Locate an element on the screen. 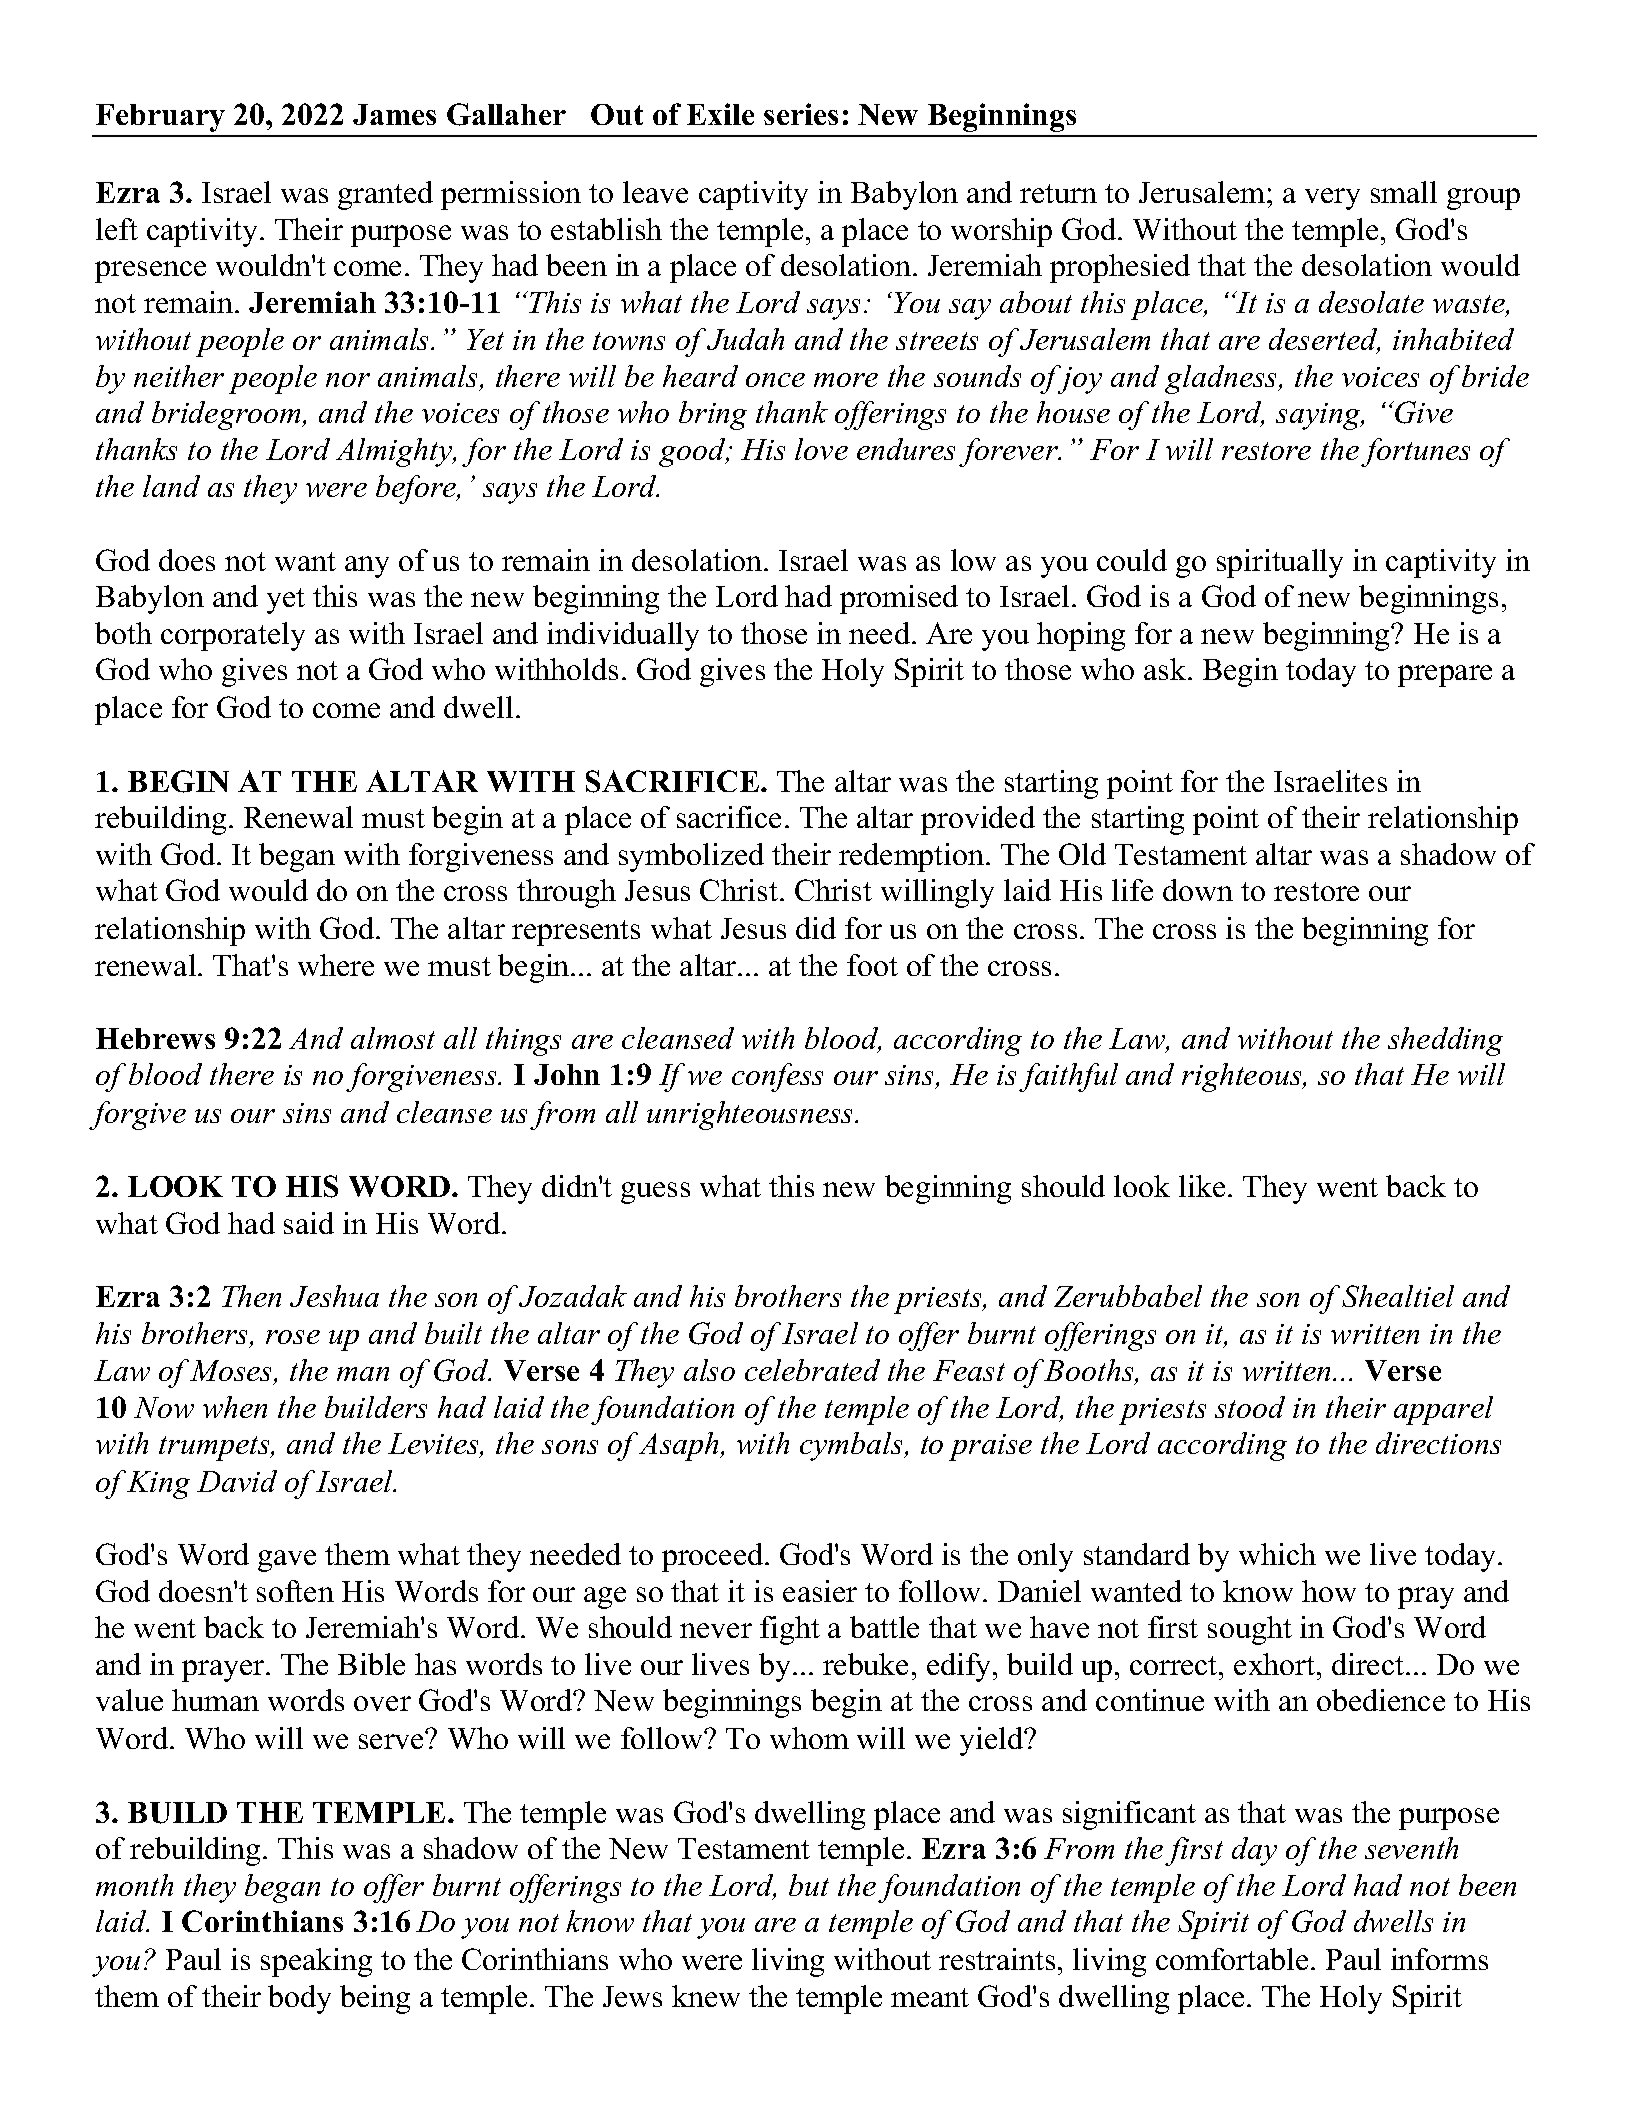  comfortable is located at coordinates (1232, 1959).
